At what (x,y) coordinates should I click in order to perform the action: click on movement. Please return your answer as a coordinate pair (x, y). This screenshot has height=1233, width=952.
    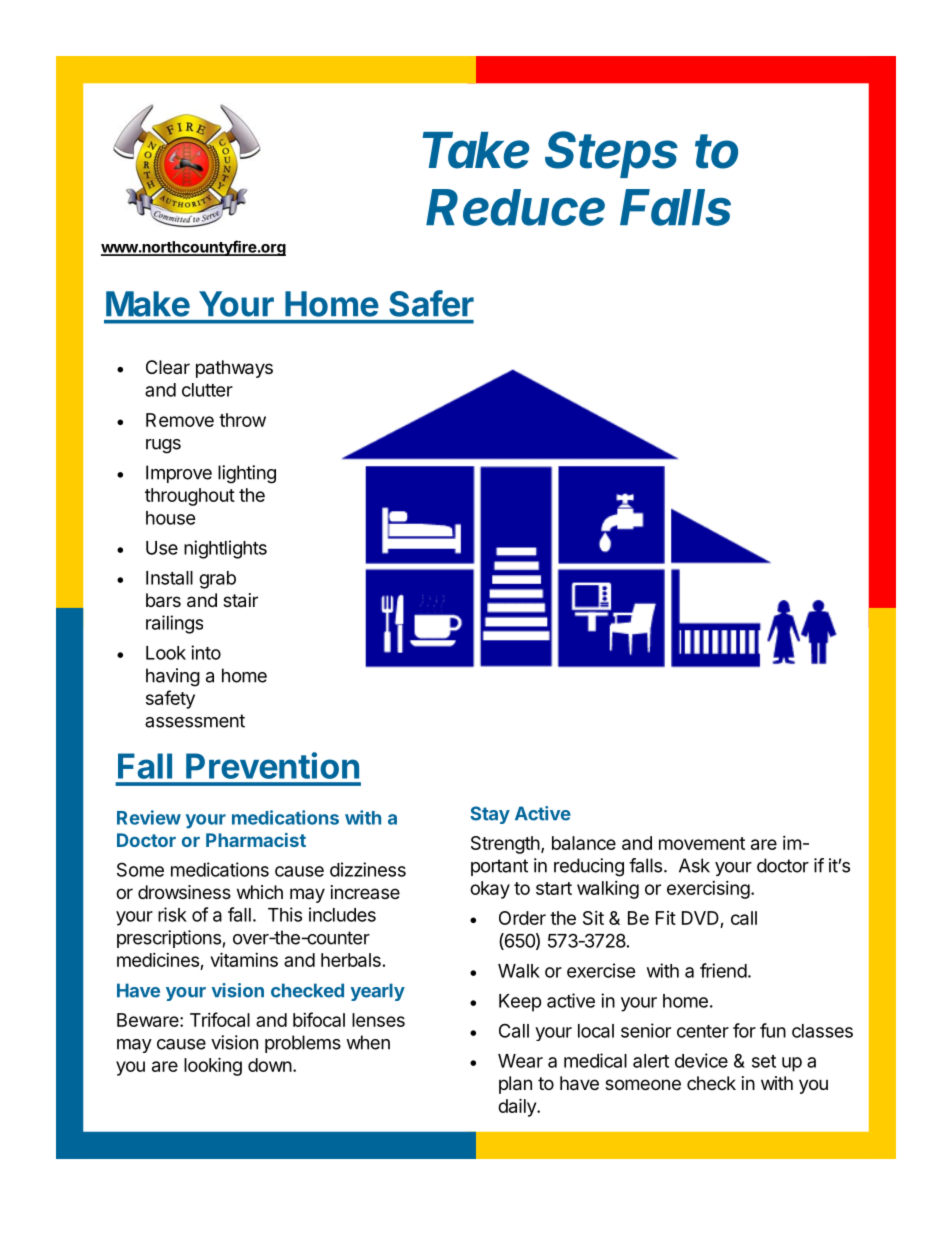
    Looking at the image, I should click on (702, 843).
